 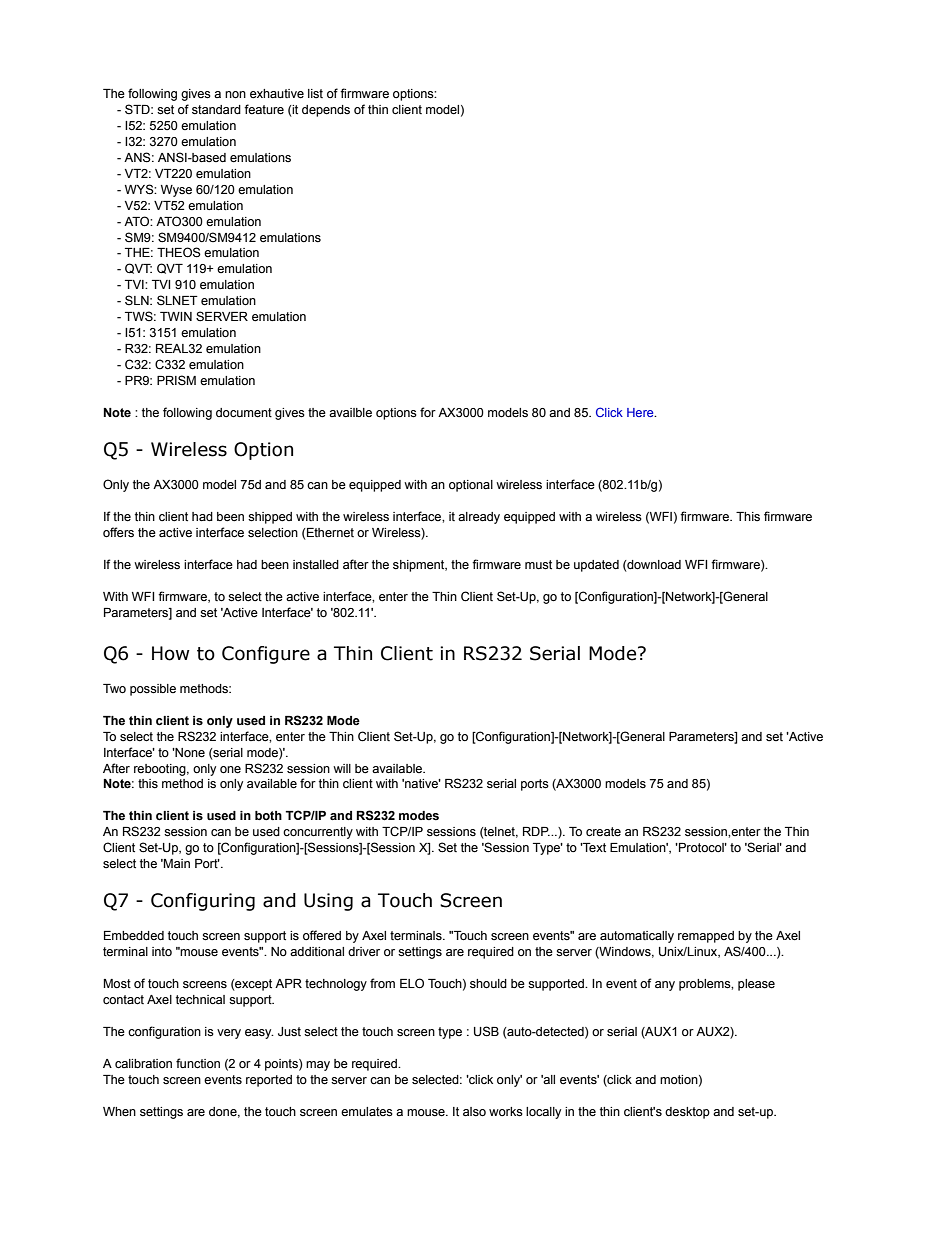 What do you see at coordinates (479, 518) in the image?
I see `already` at bounding box center [479, 518].
